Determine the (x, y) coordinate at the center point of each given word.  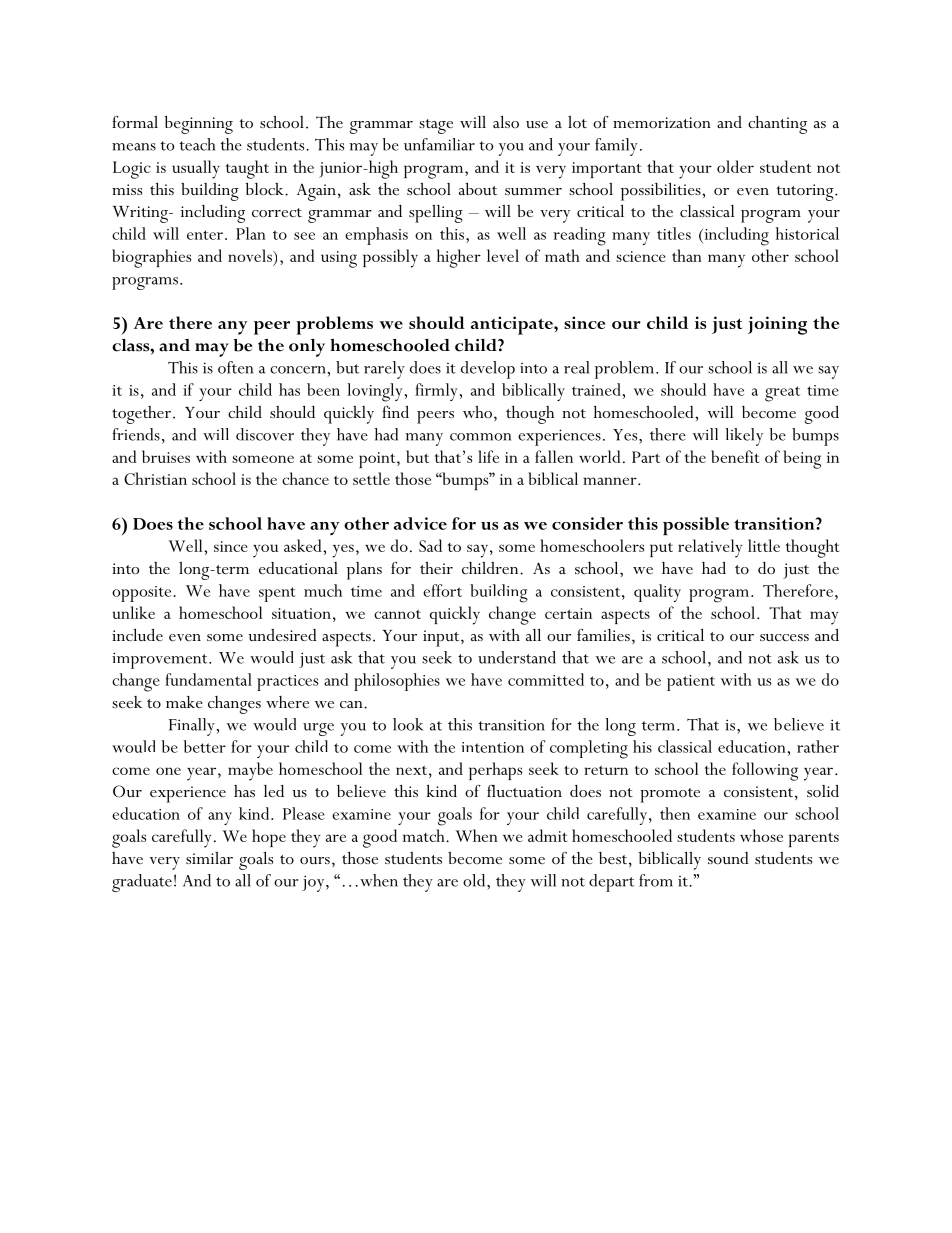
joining (777, 325)
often (235, 367)
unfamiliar (439, 144)
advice (420, 523)
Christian (155, 478)
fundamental (208, 679)
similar (209, 858)
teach (197, 144)
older (735, 166)
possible (696, 526)
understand (517, 657)
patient (691, 683)
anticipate (513, 325)
